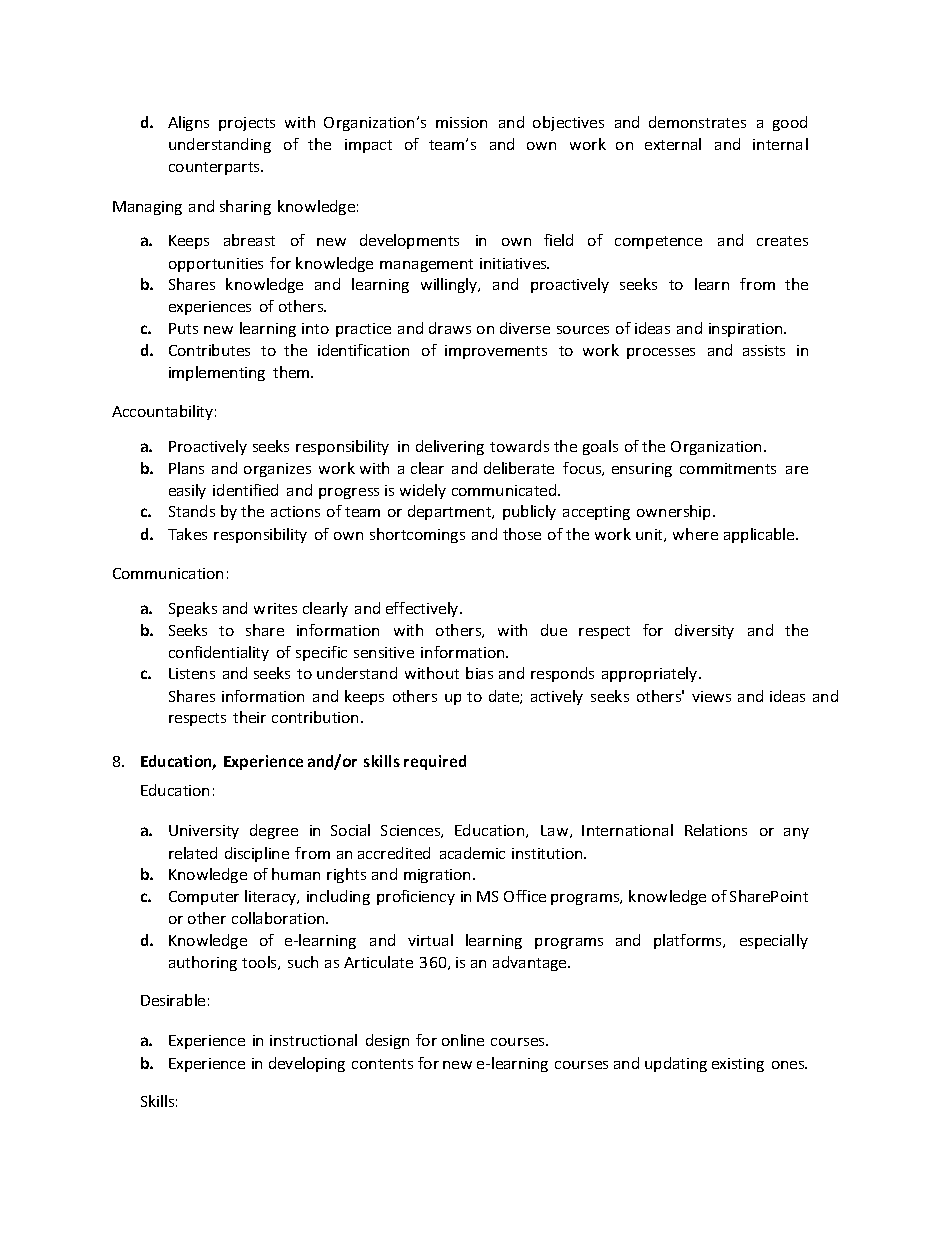 This page has width=952, height=1233. Describe the element at coordinates (217, 373) in the page. I see `implementing` at that location.
